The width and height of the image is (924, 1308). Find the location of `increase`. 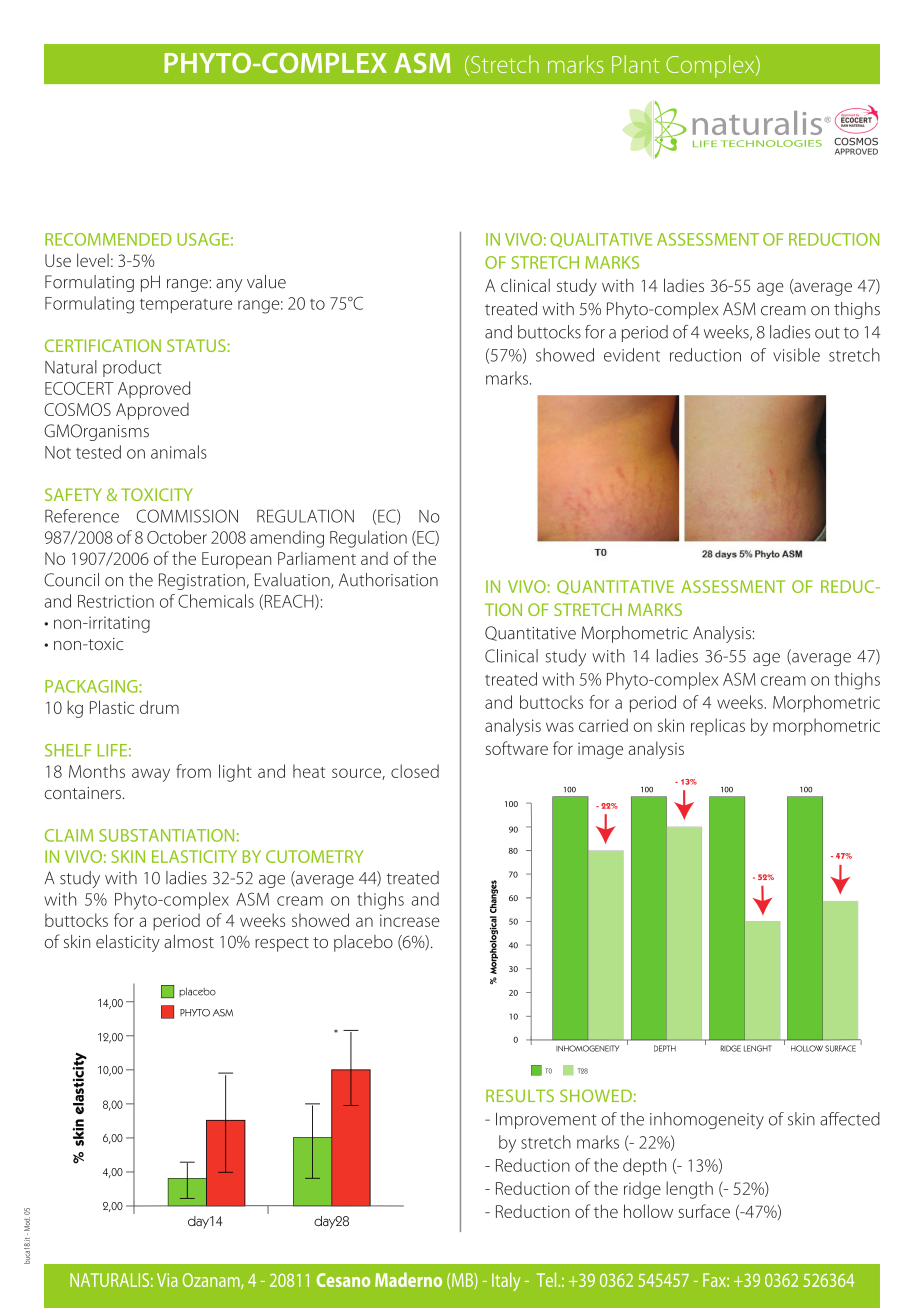

increase is located at coordinates (410, 920).
